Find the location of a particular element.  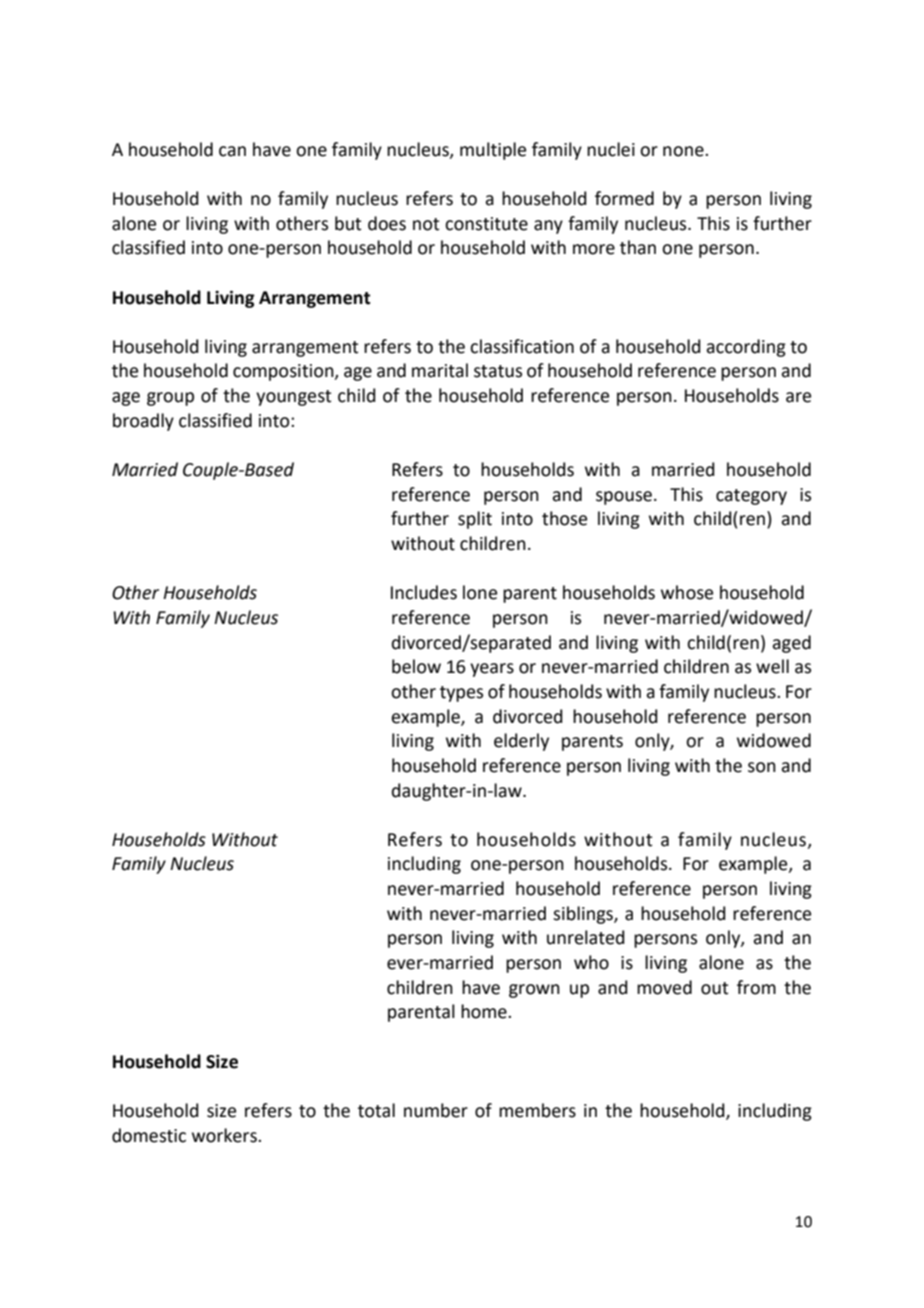

well is located at coordinates (772, 666).
